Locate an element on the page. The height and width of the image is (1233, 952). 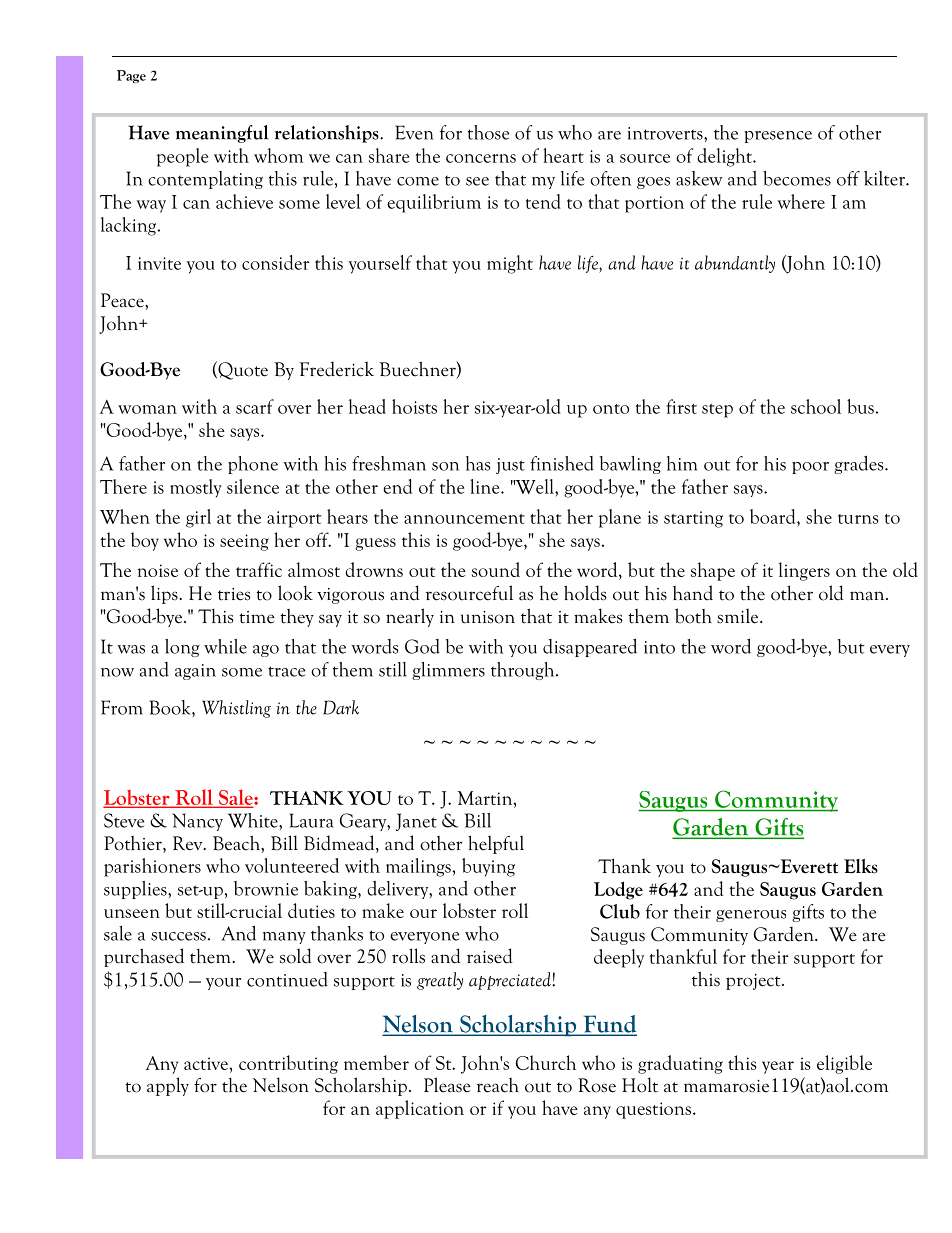
woman is located at coordinates (147, 409).
